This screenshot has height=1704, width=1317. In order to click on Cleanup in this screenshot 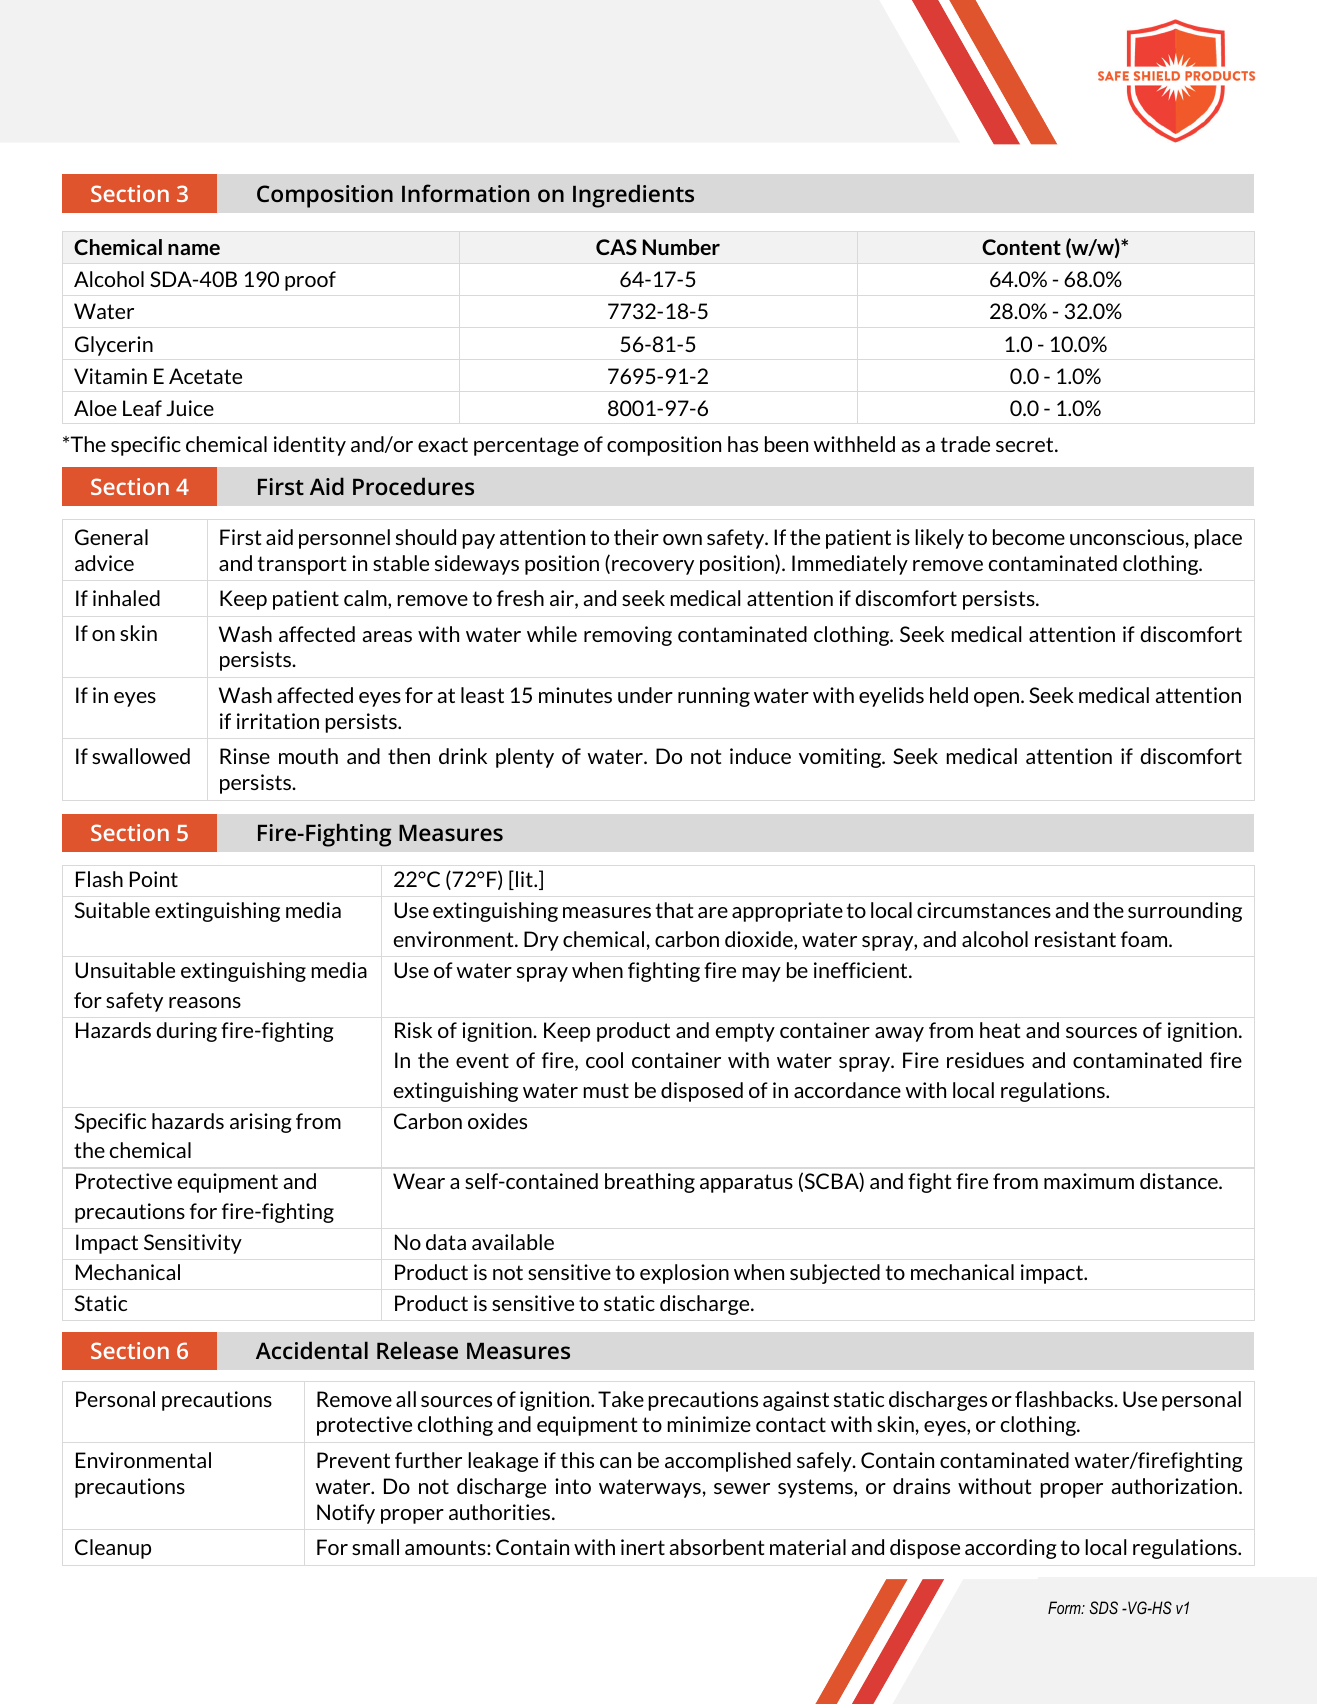, I will do `click(113, 1549)`.
